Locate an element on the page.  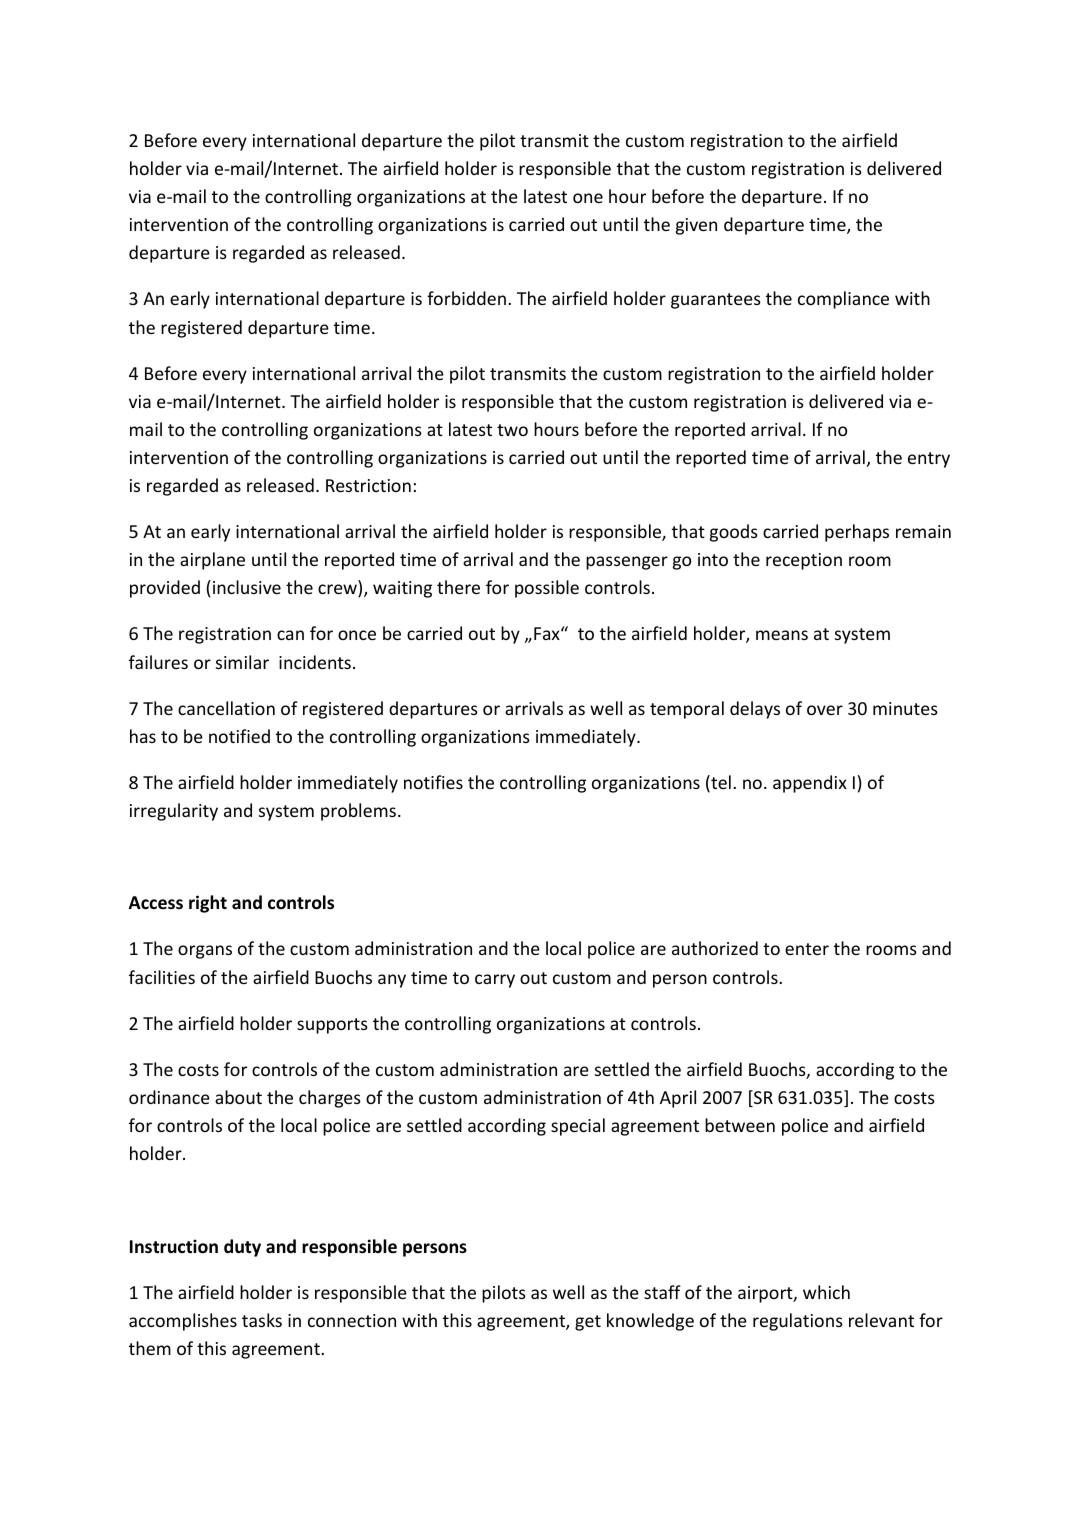
tasks is located at coordinates (262, 1320).
